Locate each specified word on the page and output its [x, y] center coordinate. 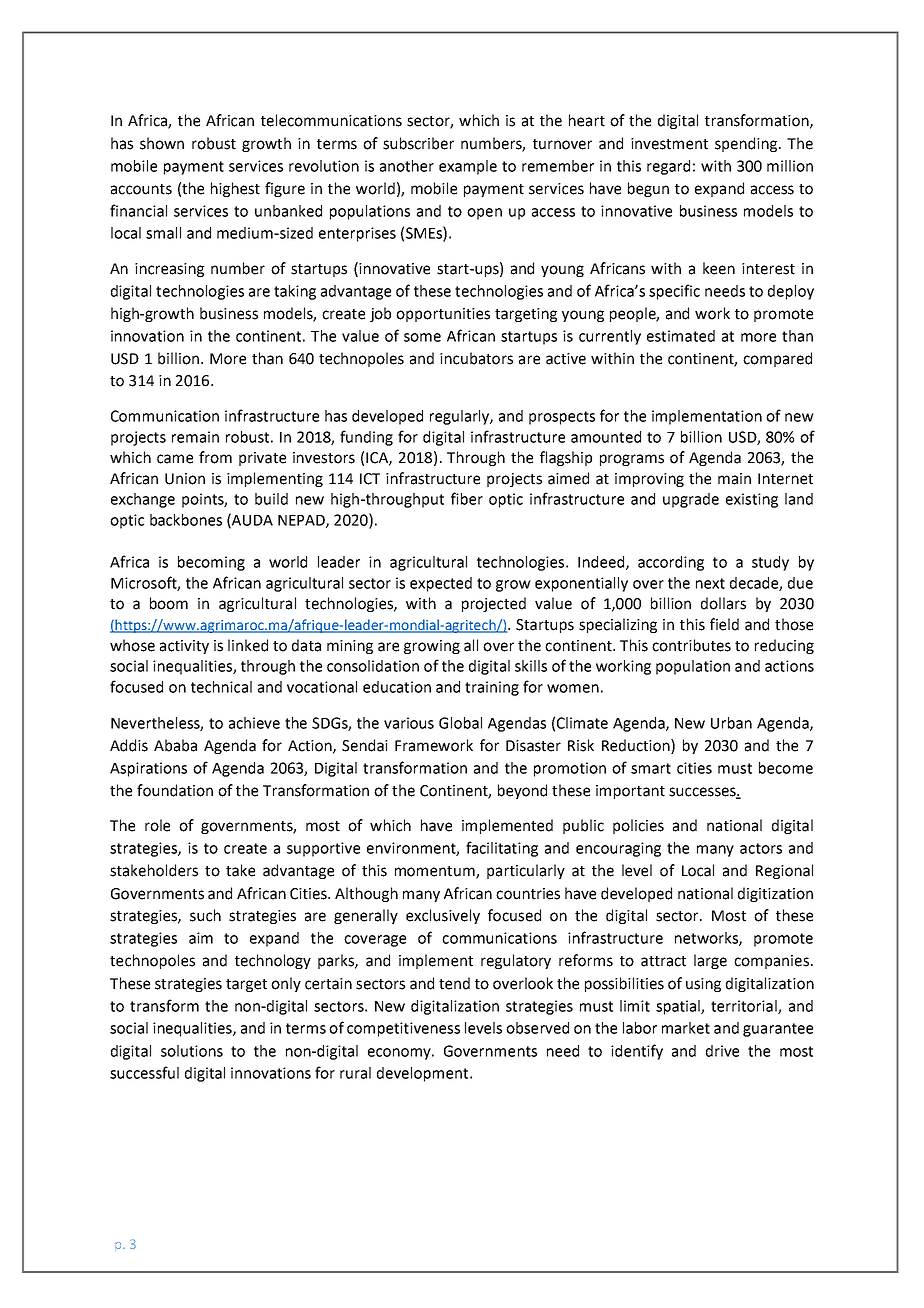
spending [747, 144]
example [468, 167]
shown [162, 143]
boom [169, 603]
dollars [723, 603]
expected [441, 584]
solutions [192, 1051]
